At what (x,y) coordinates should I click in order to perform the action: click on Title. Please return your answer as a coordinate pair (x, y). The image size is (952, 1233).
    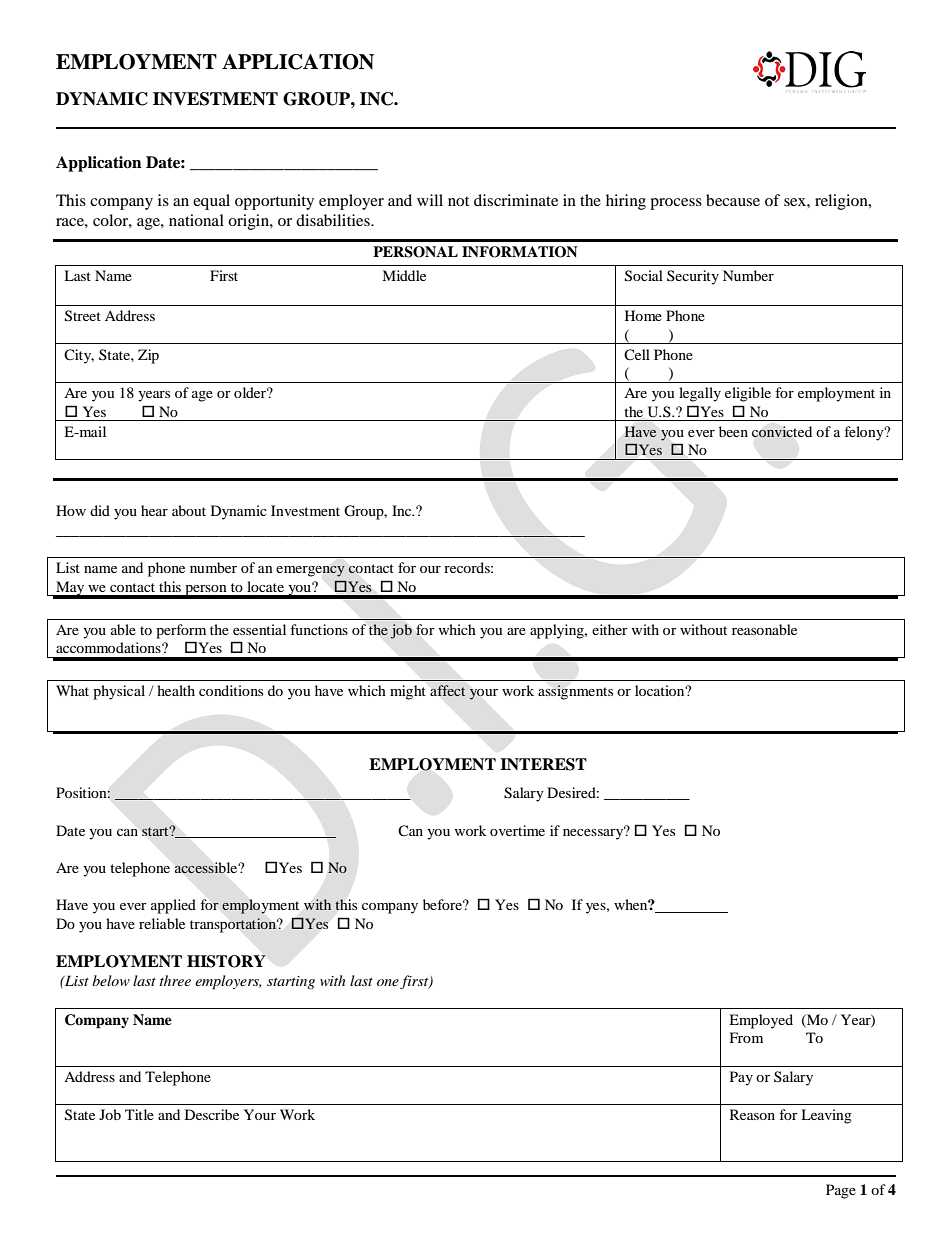
    Looking at the image, I should click on (139, 1114).
